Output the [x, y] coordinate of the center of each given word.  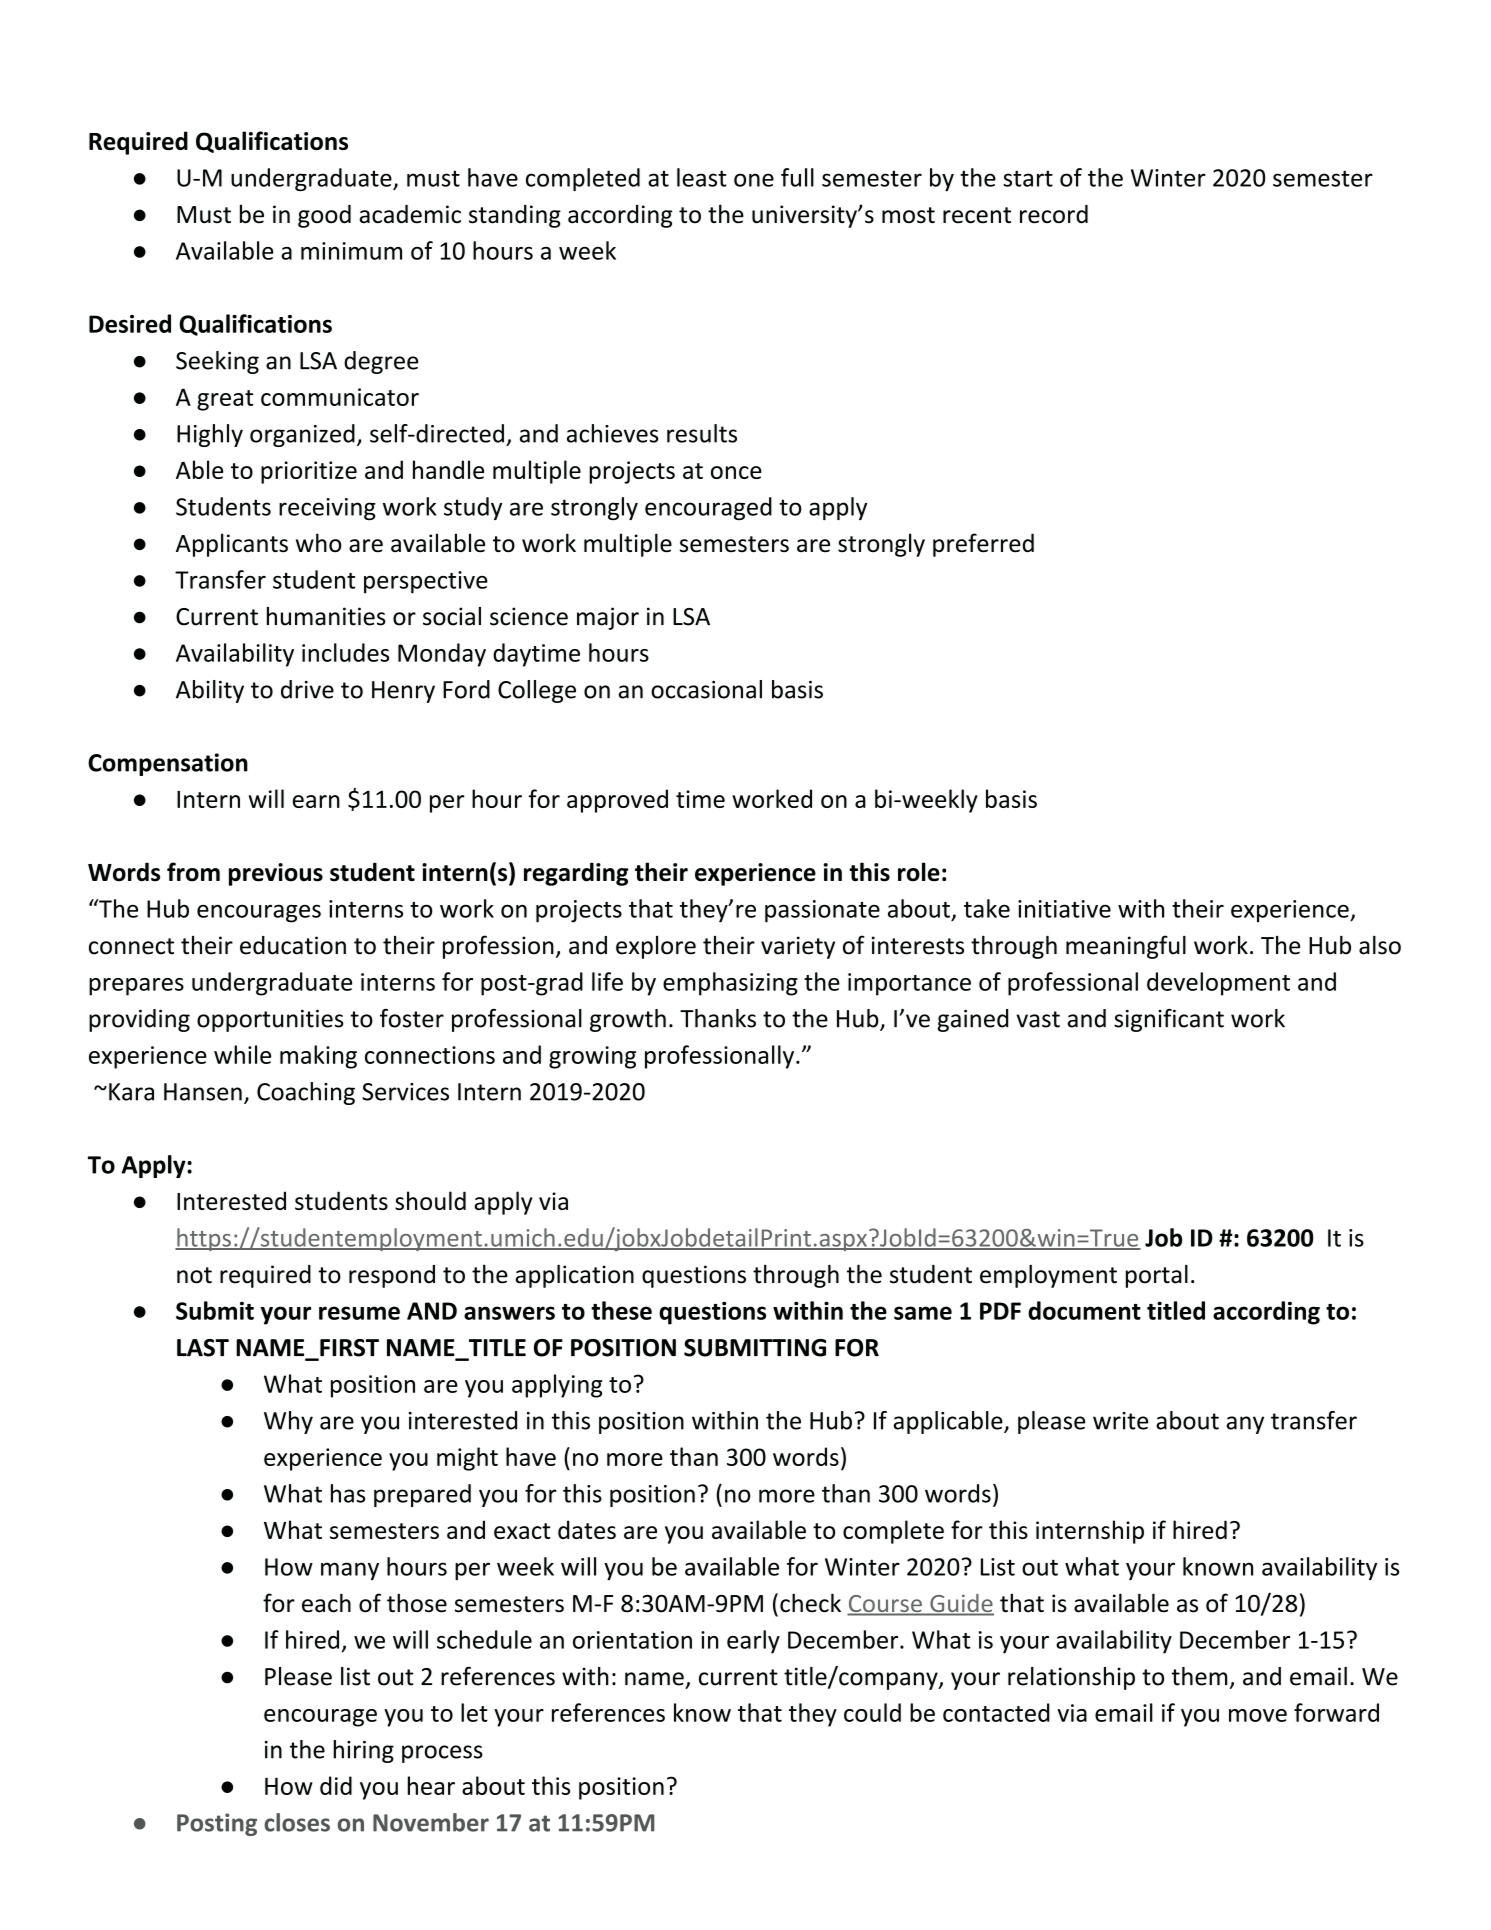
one [754, 180]
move [1258, 1715]
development [1218, 984]
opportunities [270, 1020]
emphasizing [730, 984]
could [872, 1712]
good [324, 216]
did [336, 1785]
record [1054, 214]
